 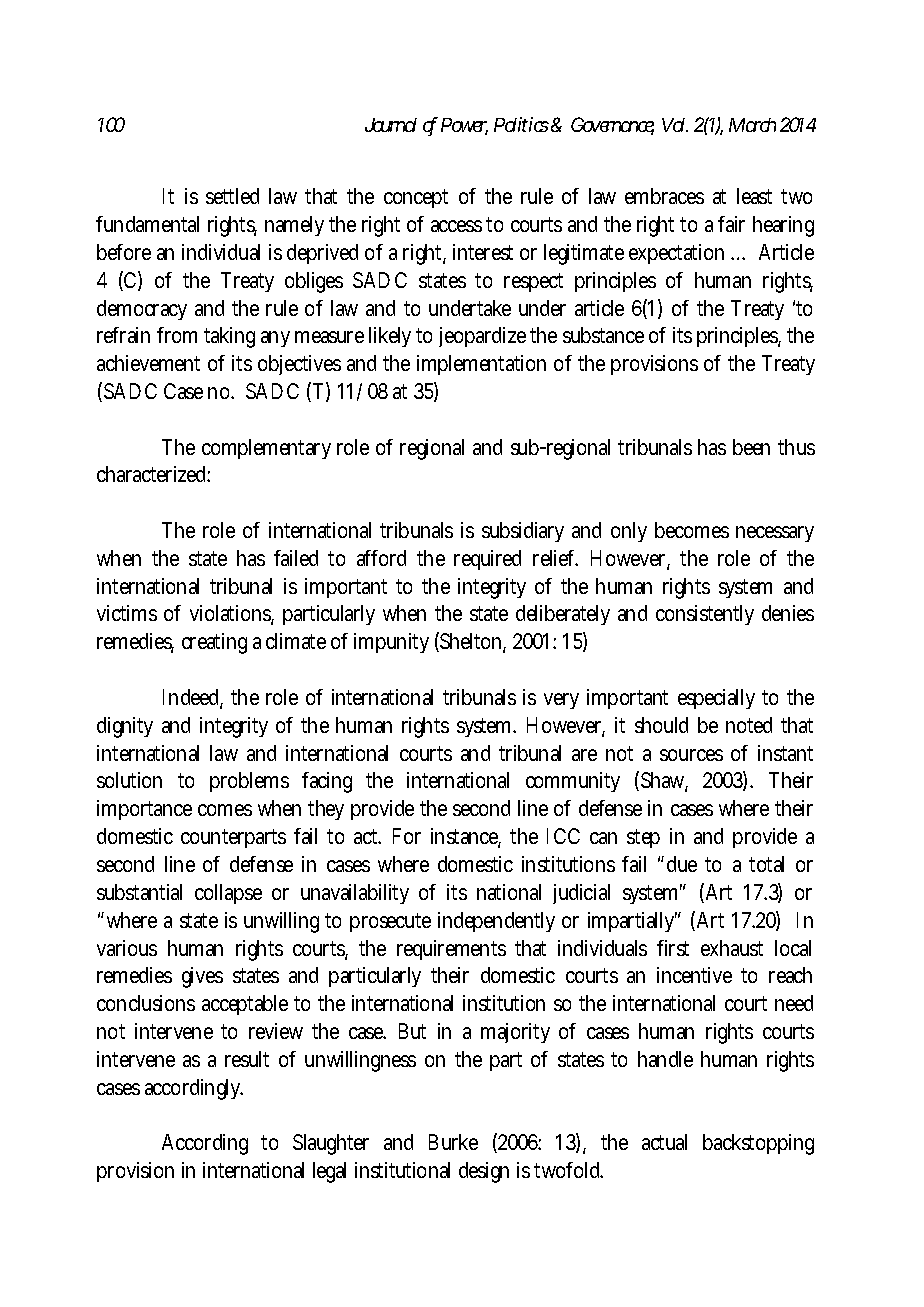 I want to click on due, so click(x=682, y=864).
